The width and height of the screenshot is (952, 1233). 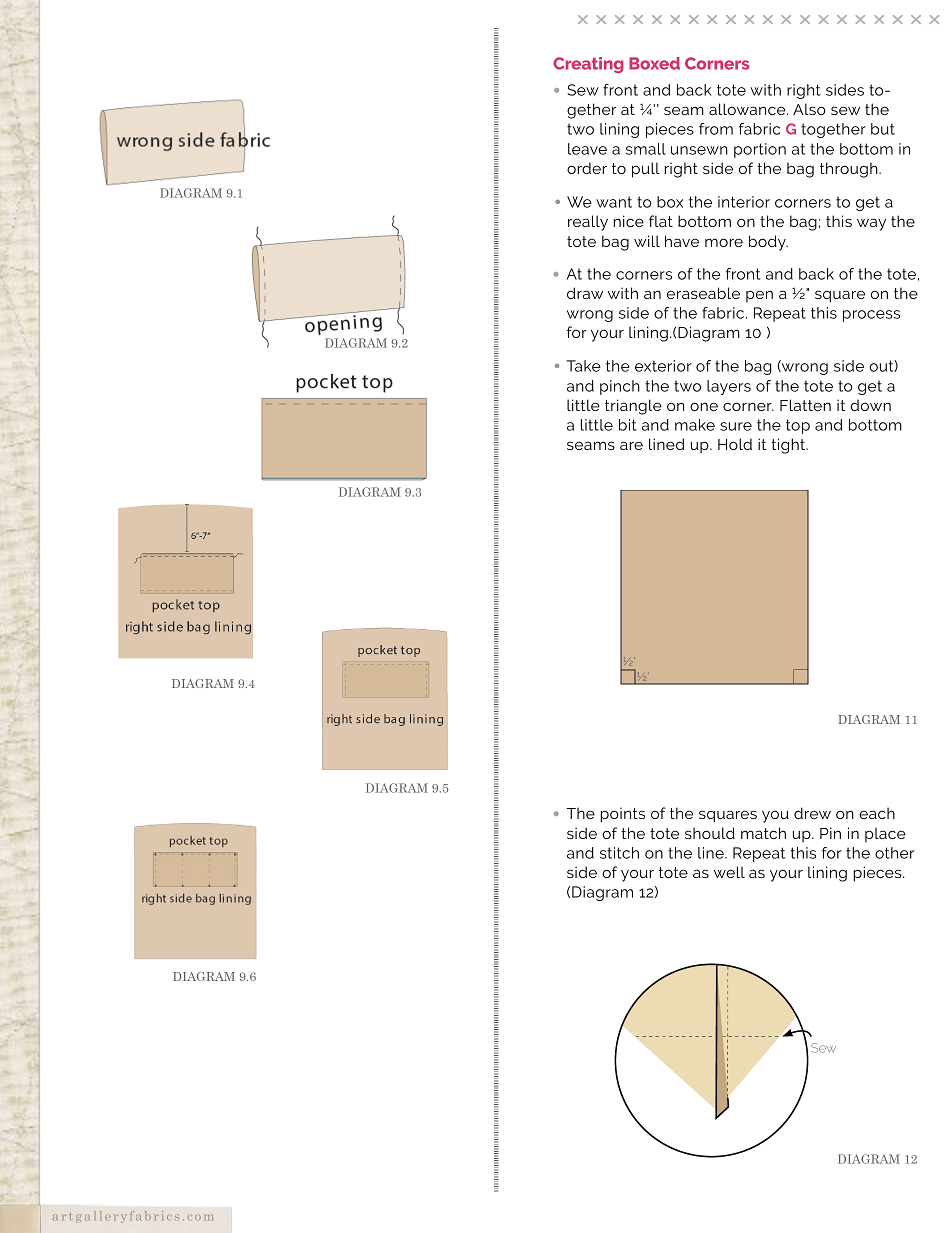 I want to click on Creating, so click(x=588, y=65).
